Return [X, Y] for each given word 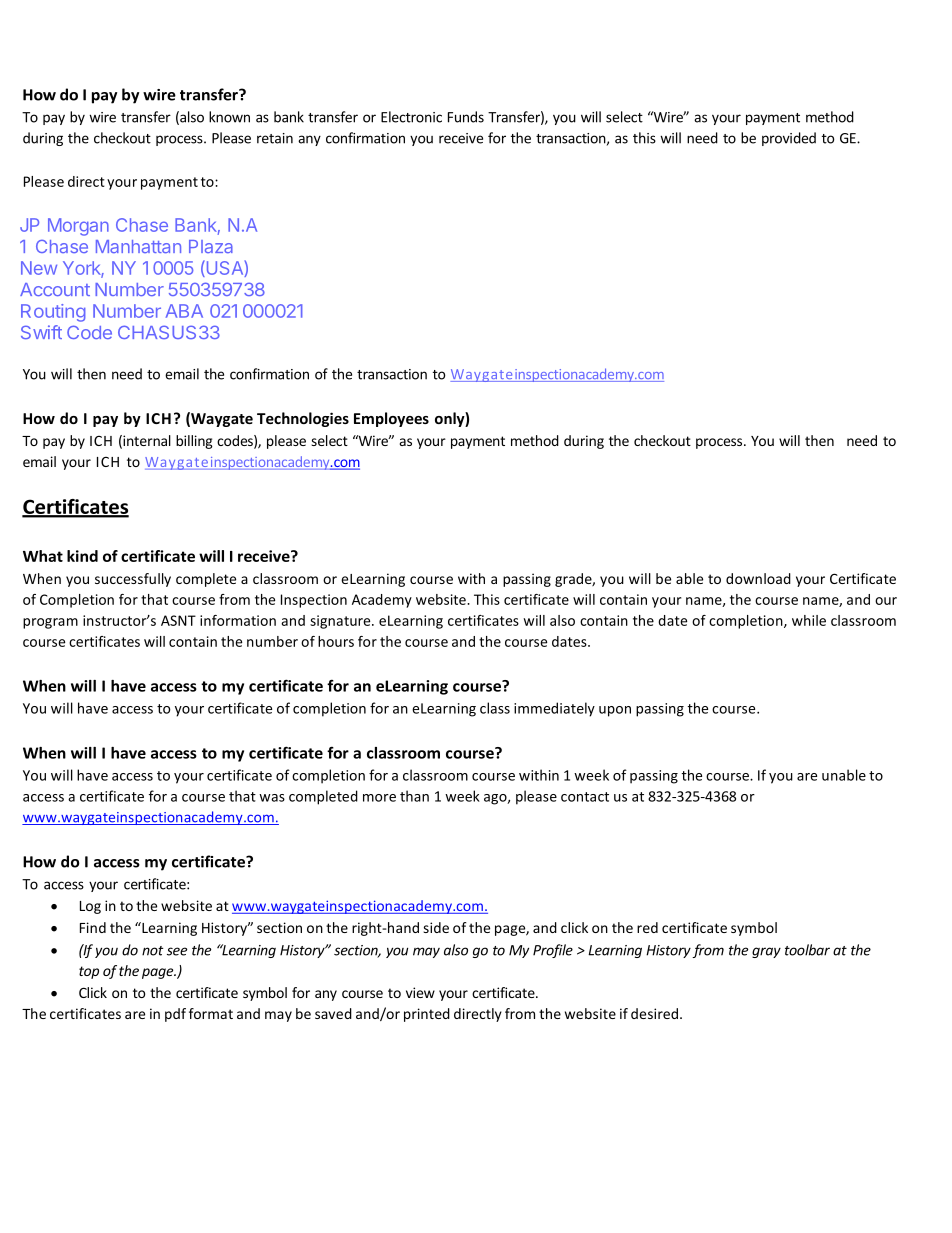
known [229, 117]
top [89, 972]
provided [789, 139]
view [420, 992]
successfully [133, 580]
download [758, 578]
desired [654, 1013]
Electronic [411, 117]
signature [341, 622]
